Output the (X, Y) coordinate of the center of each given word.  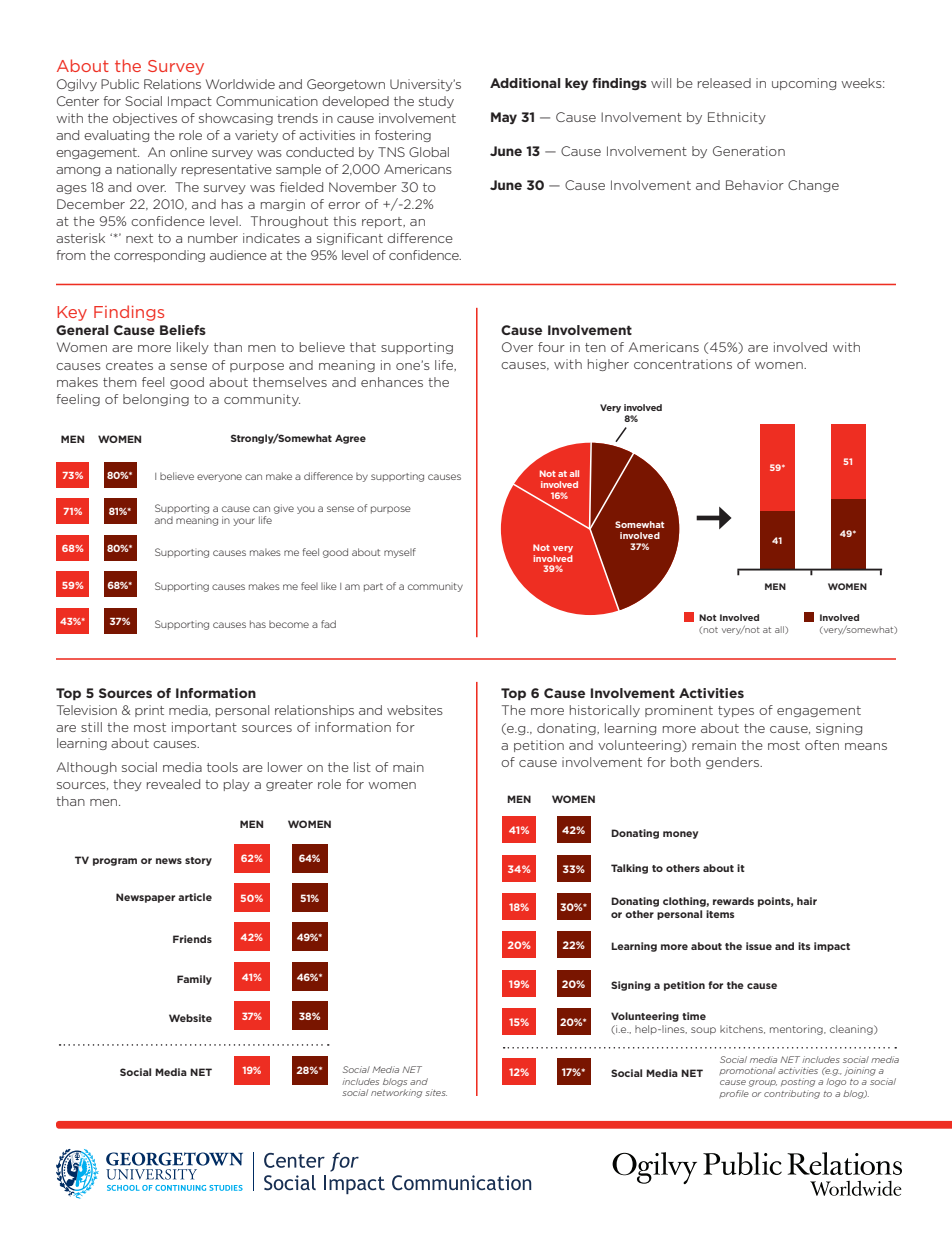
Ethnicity (737, 118)
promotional (747, 1071)
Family (194, 980)
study (436, 102)
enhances (392, 382)
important (204, 728)
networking (396, 1093)
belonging (156, 400)
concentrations (683, 364)
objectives (145, 119)
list (362, 767)
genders (734, 763)
